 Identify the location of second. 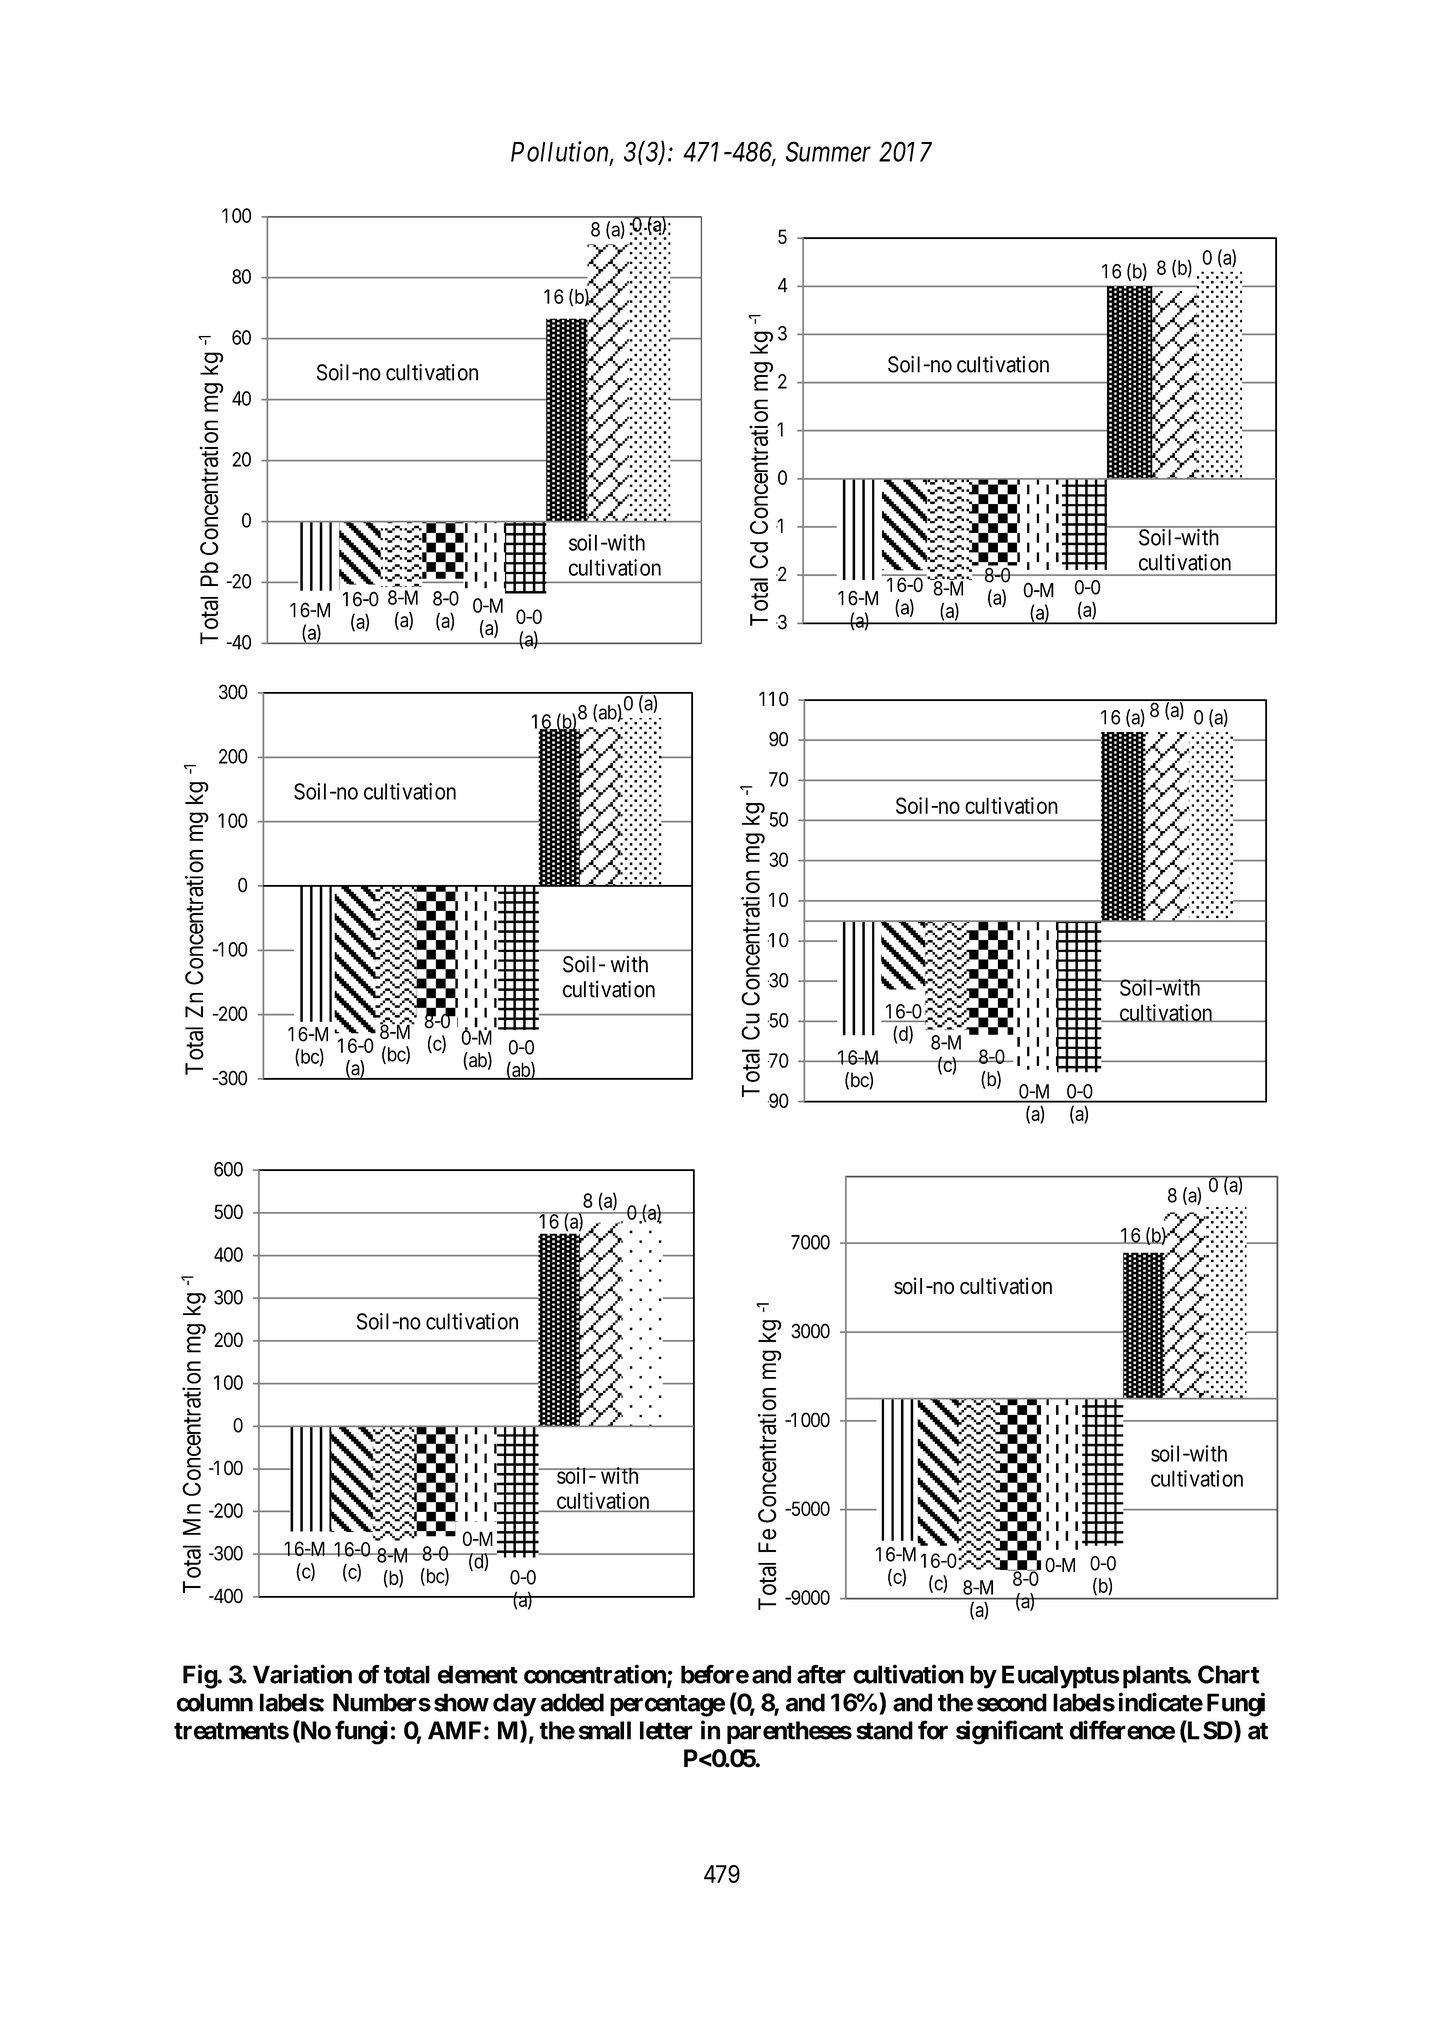
(1012, 1702).
